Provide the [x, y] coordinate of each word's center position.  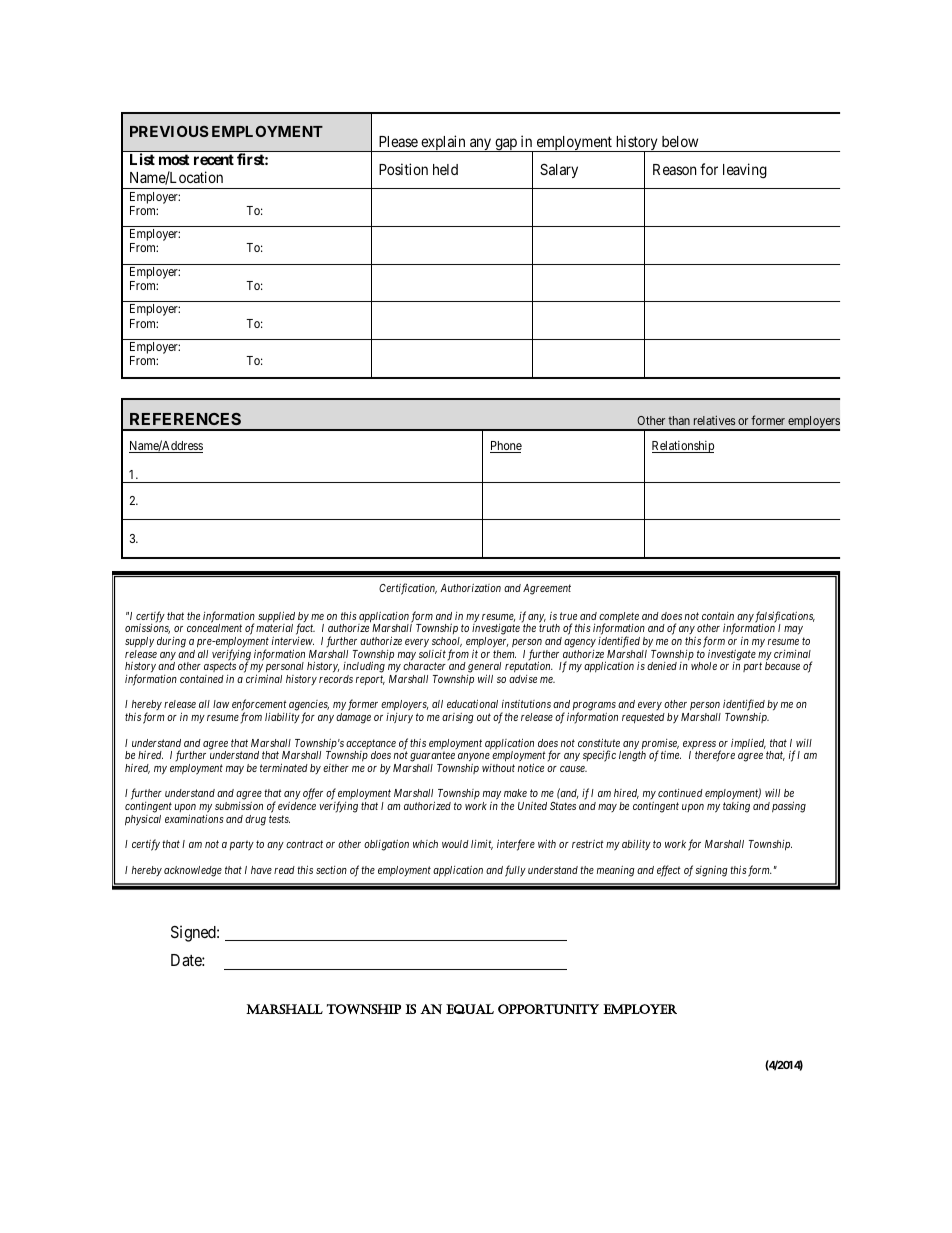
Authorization [470, 588]
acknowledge [193, 871]
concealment [214, 628]
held [445, 169]
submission [239, 806]
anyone [475, 759]
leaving [745, 171]
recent [214, 159]
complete [619, 618]
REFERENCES [185, 419]
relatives [714, 420]
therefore [715, 756]
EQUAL [470, 1009]
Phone [506, 447]
